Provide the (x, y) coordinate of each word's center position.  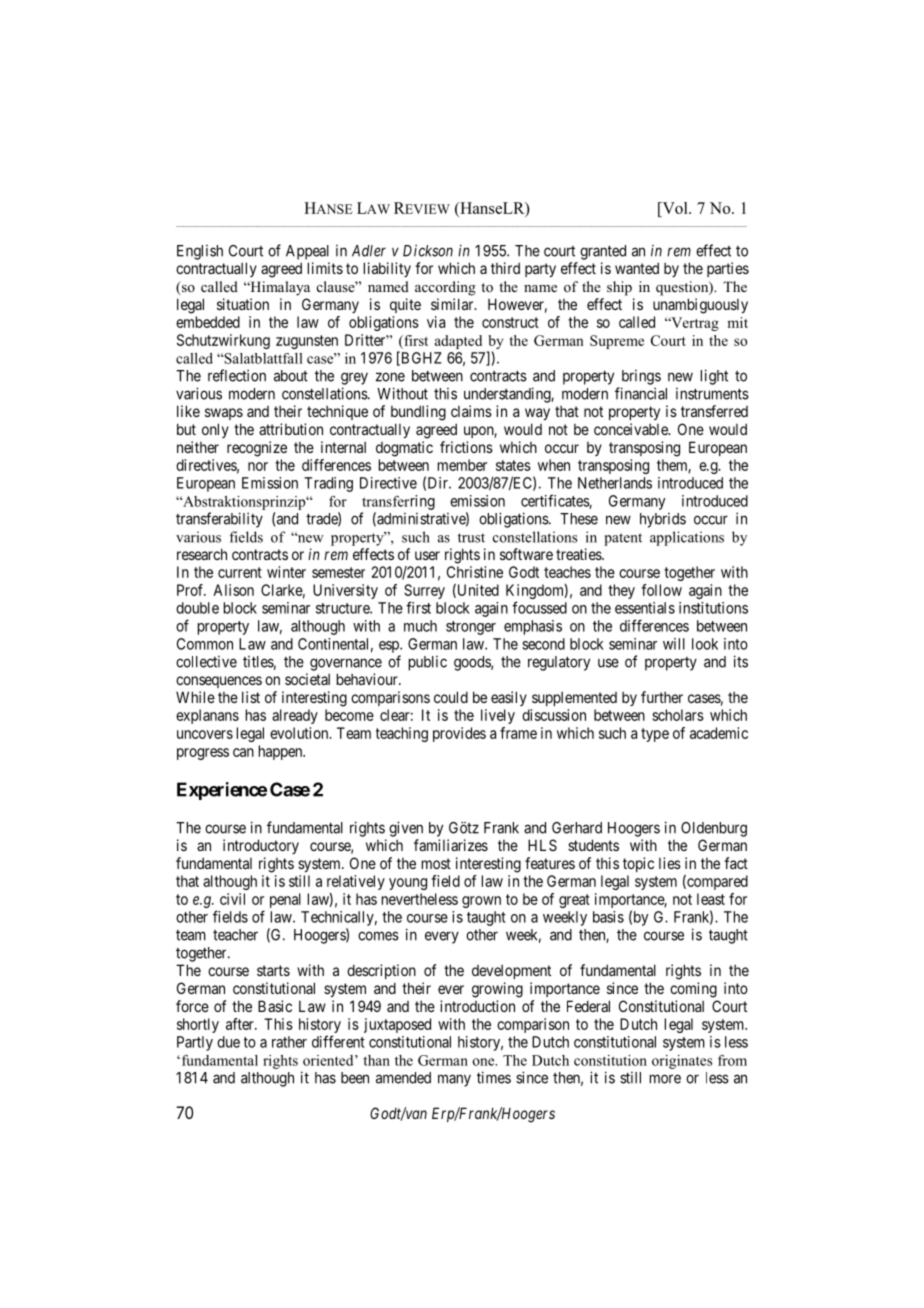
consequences (219, 682)
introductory (261, 846)
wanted (637, 268)
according (445, 288)
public (428, 663)
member (462, 465)
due (228, 1042)
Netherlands (615, 483)
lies (670, 863)
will (674, 644)
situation (243, 304)
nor (258, 466)
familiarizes (451, 845)
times (494, 1077)
